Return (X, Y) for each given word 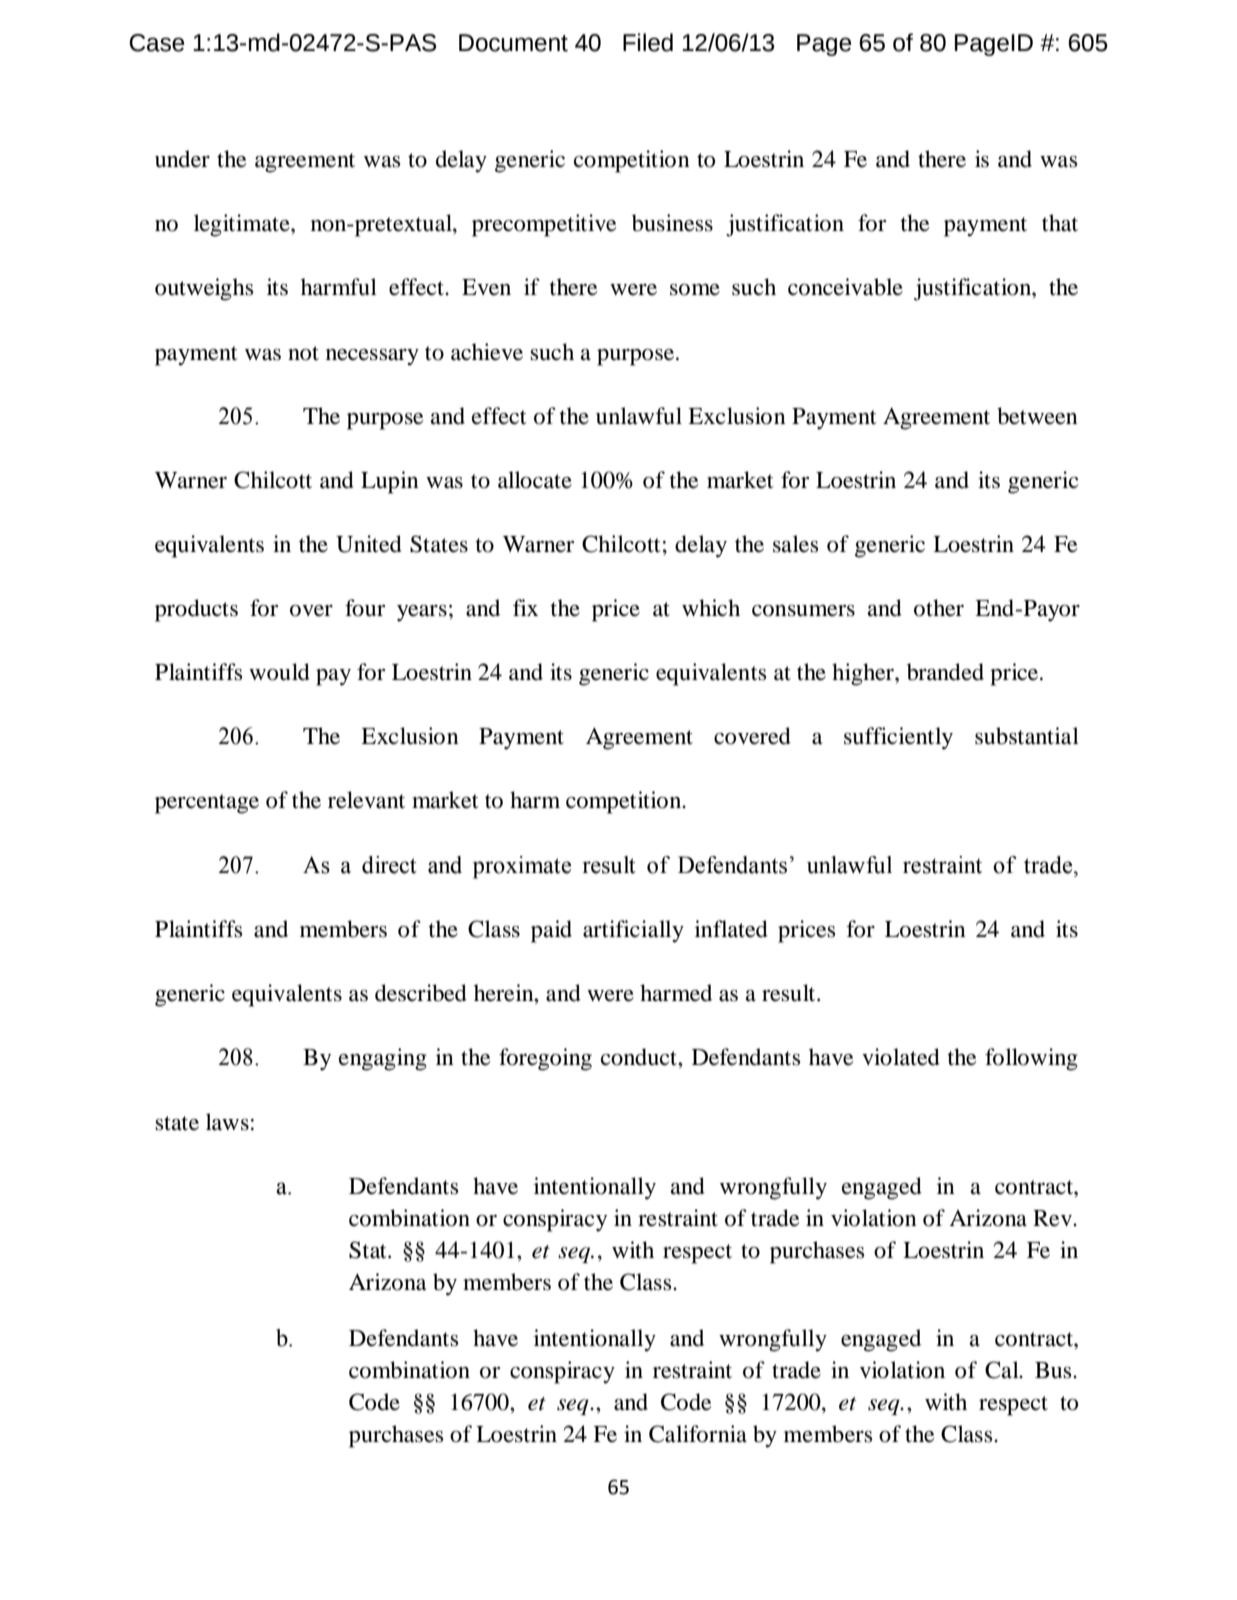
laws (227, 1122)
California (698, 1434)
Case (156, 43)
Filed (648, 42)
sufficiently (898, 738)
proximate (522, 867)
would (279, 672)
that (1060, 223)
